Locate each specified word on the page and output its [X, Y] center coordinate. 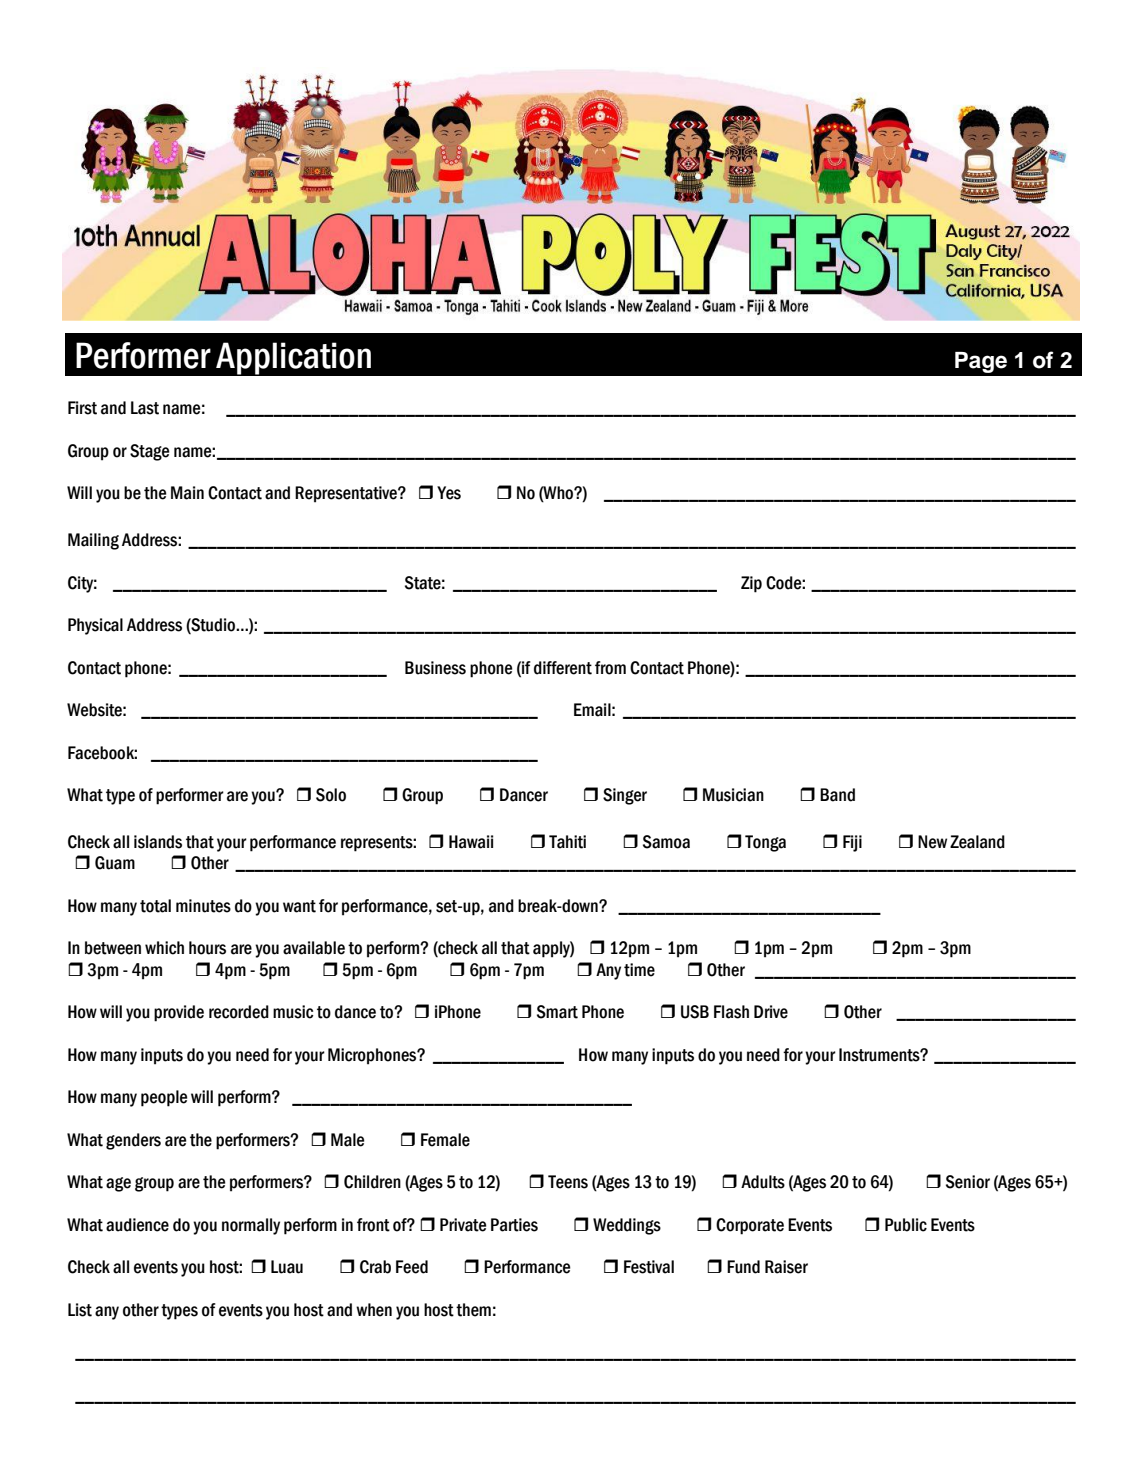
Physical [95, 626]
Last [145, 408]
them [473, 1310]
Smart [557, 1012]
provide [179, 1013]
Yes [449, 493]
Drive [771, 1012]
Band [837, 795]
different [563, 668]
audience [137, 1225]
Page [981, 362]
